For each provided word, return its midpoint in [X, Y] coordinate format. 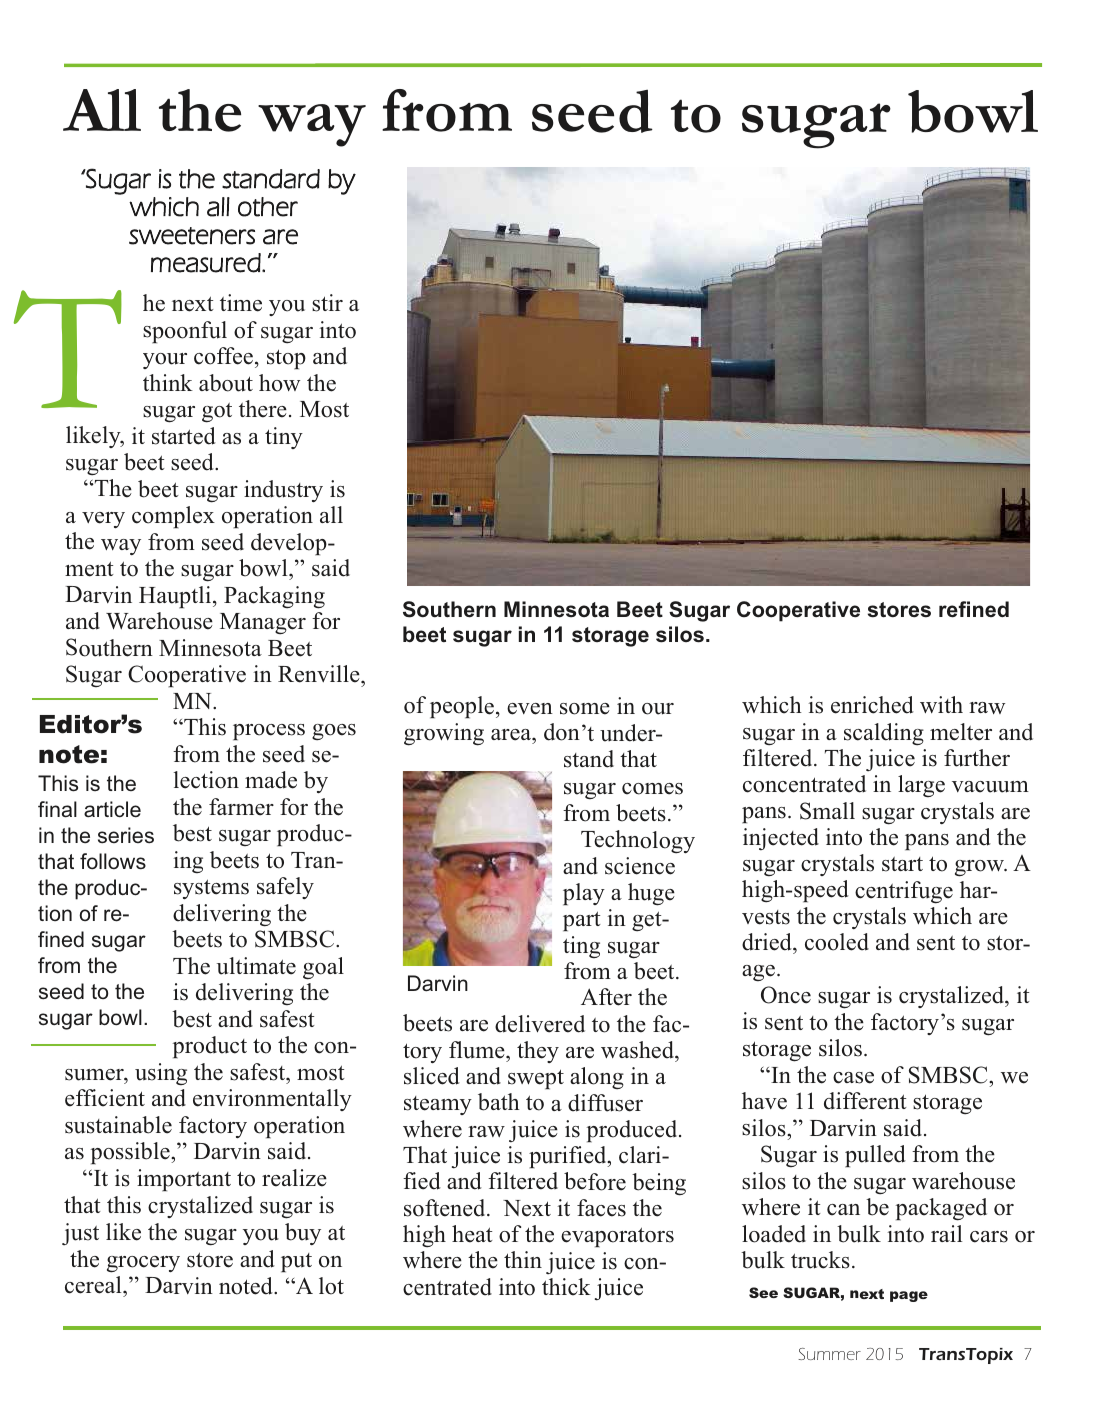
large [921, 786]
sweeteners [192, 236]
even [530, 709]
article [112, 809]
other [268, 207]
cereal [94, 1286]
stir [327, 303]
